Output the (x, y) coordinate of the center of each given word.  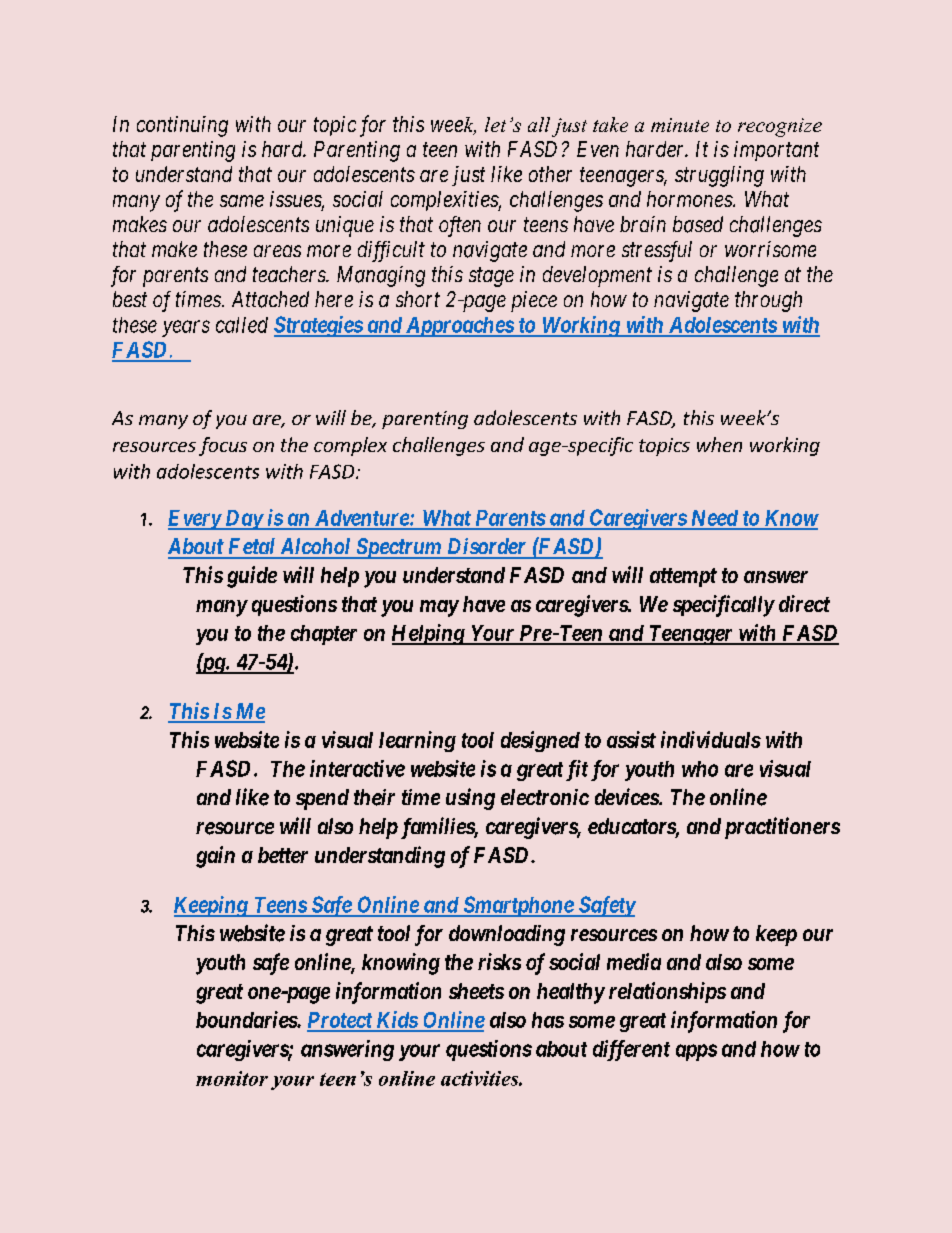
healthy (571, 993)
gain (215, 857)
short (418, 299)
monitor (232, 1078)
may (439, 608)
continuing (182, 126)
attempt (683, 577)
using (470, 799)
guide (252, 577)
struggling (719, 176)
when (719, 444)
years (186, 328)
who (700, 769)
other (550, 174)
